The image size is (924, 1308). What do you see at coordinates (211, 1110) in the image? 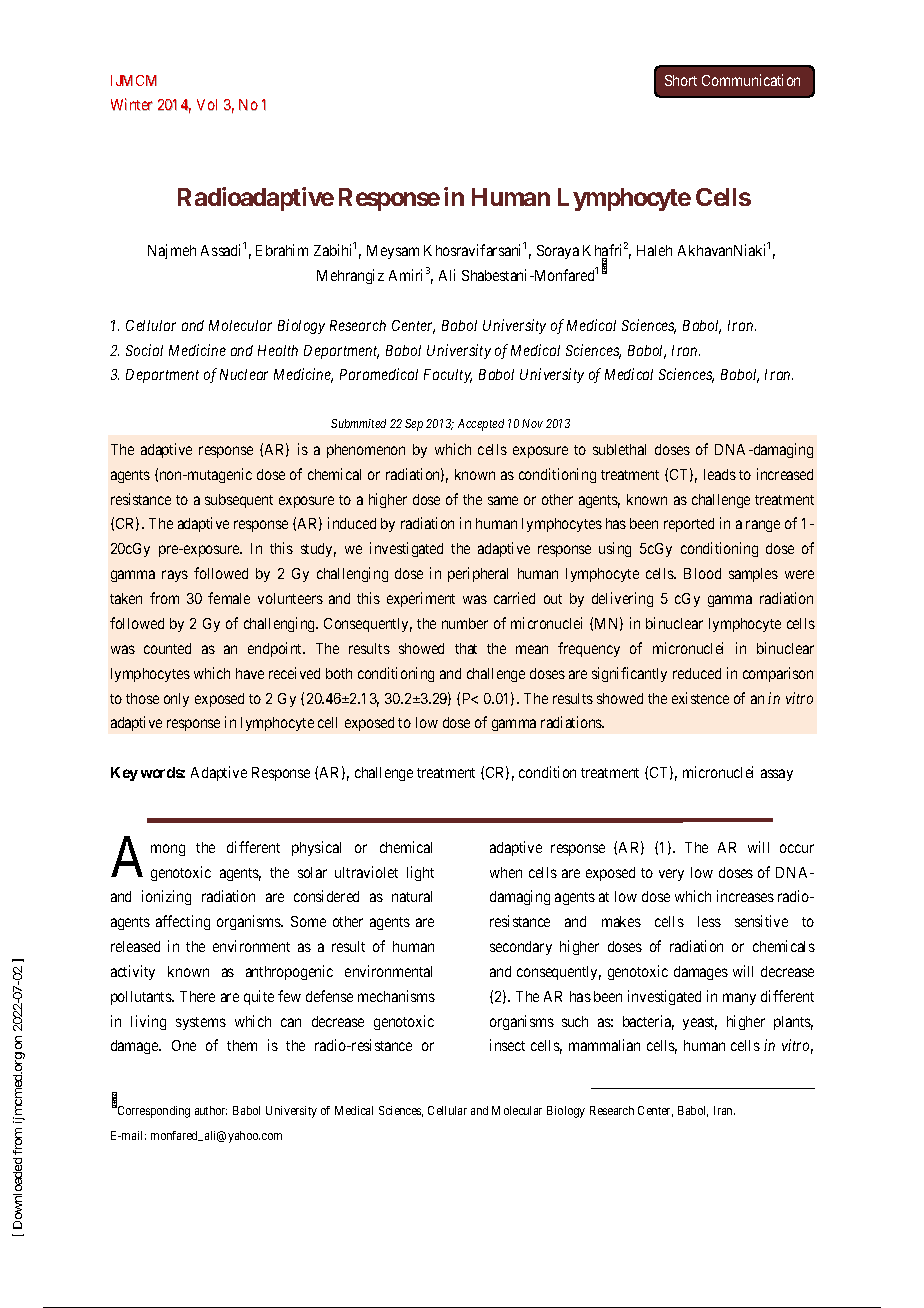
I see `author` at bounding box center [211, 1110].
